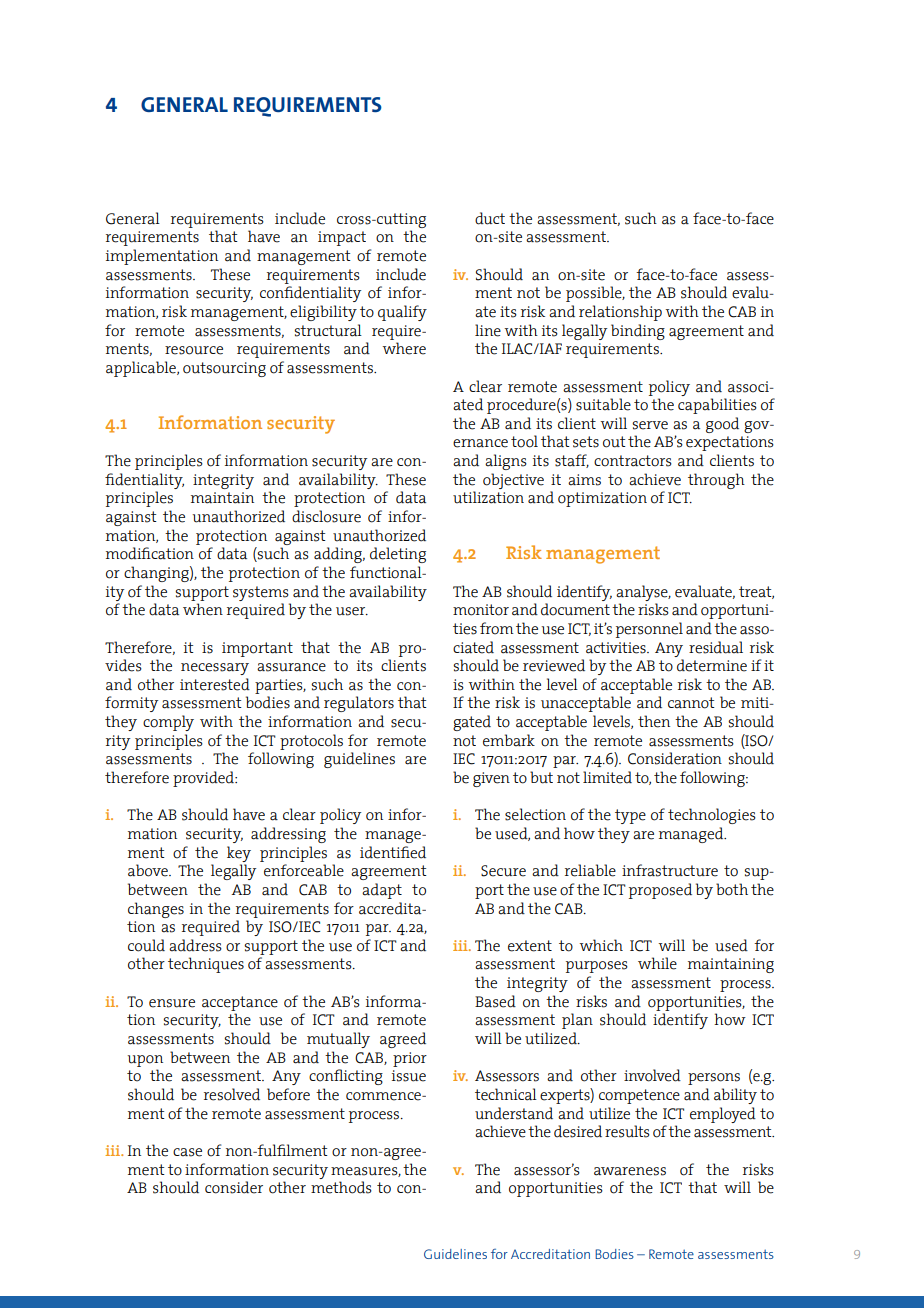 The image size is (924, 1308). What do you see at coordinates (359, 704) in the screenshot?
I see `regulators` at bounding box center [359, 704].
